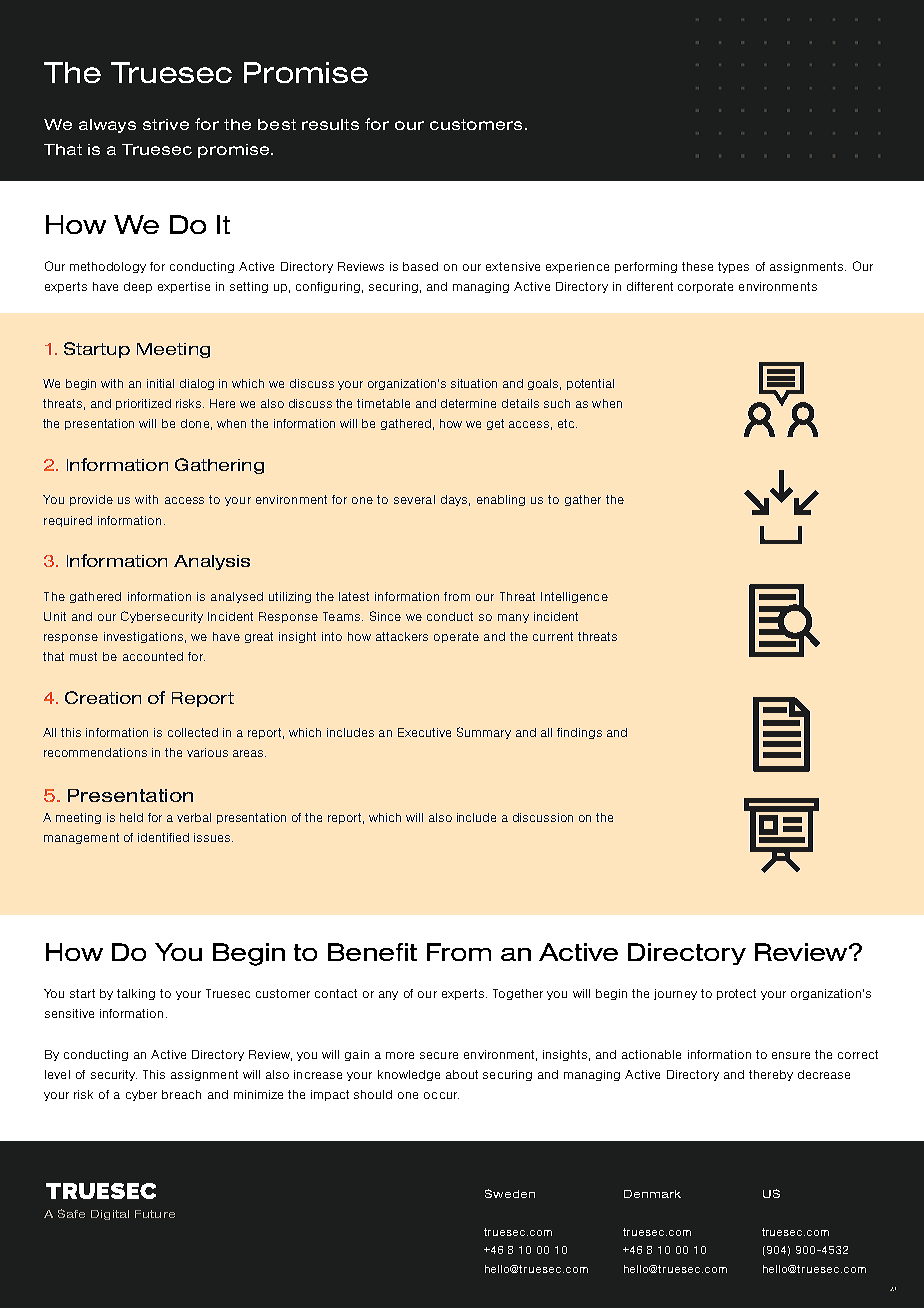 The width and height of the document is (924, 1308). What do you see at coordinates (484, 733) in the document?
I see `Summary` at bounding box center [484, 733].
